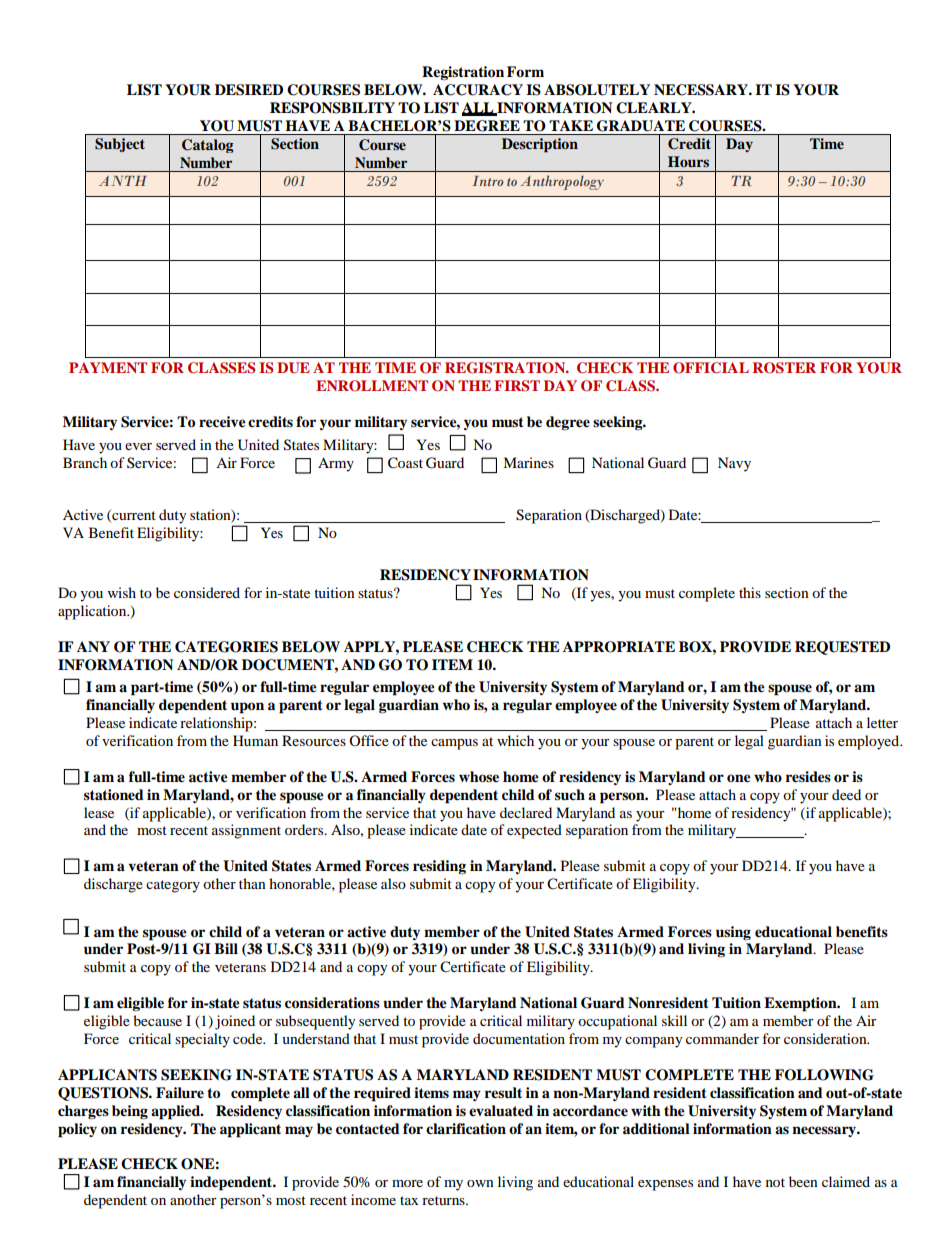  What do you see at coordinates (480, 1183) in the screenshot?
I see `own` at bounding box center [480, 1183].
